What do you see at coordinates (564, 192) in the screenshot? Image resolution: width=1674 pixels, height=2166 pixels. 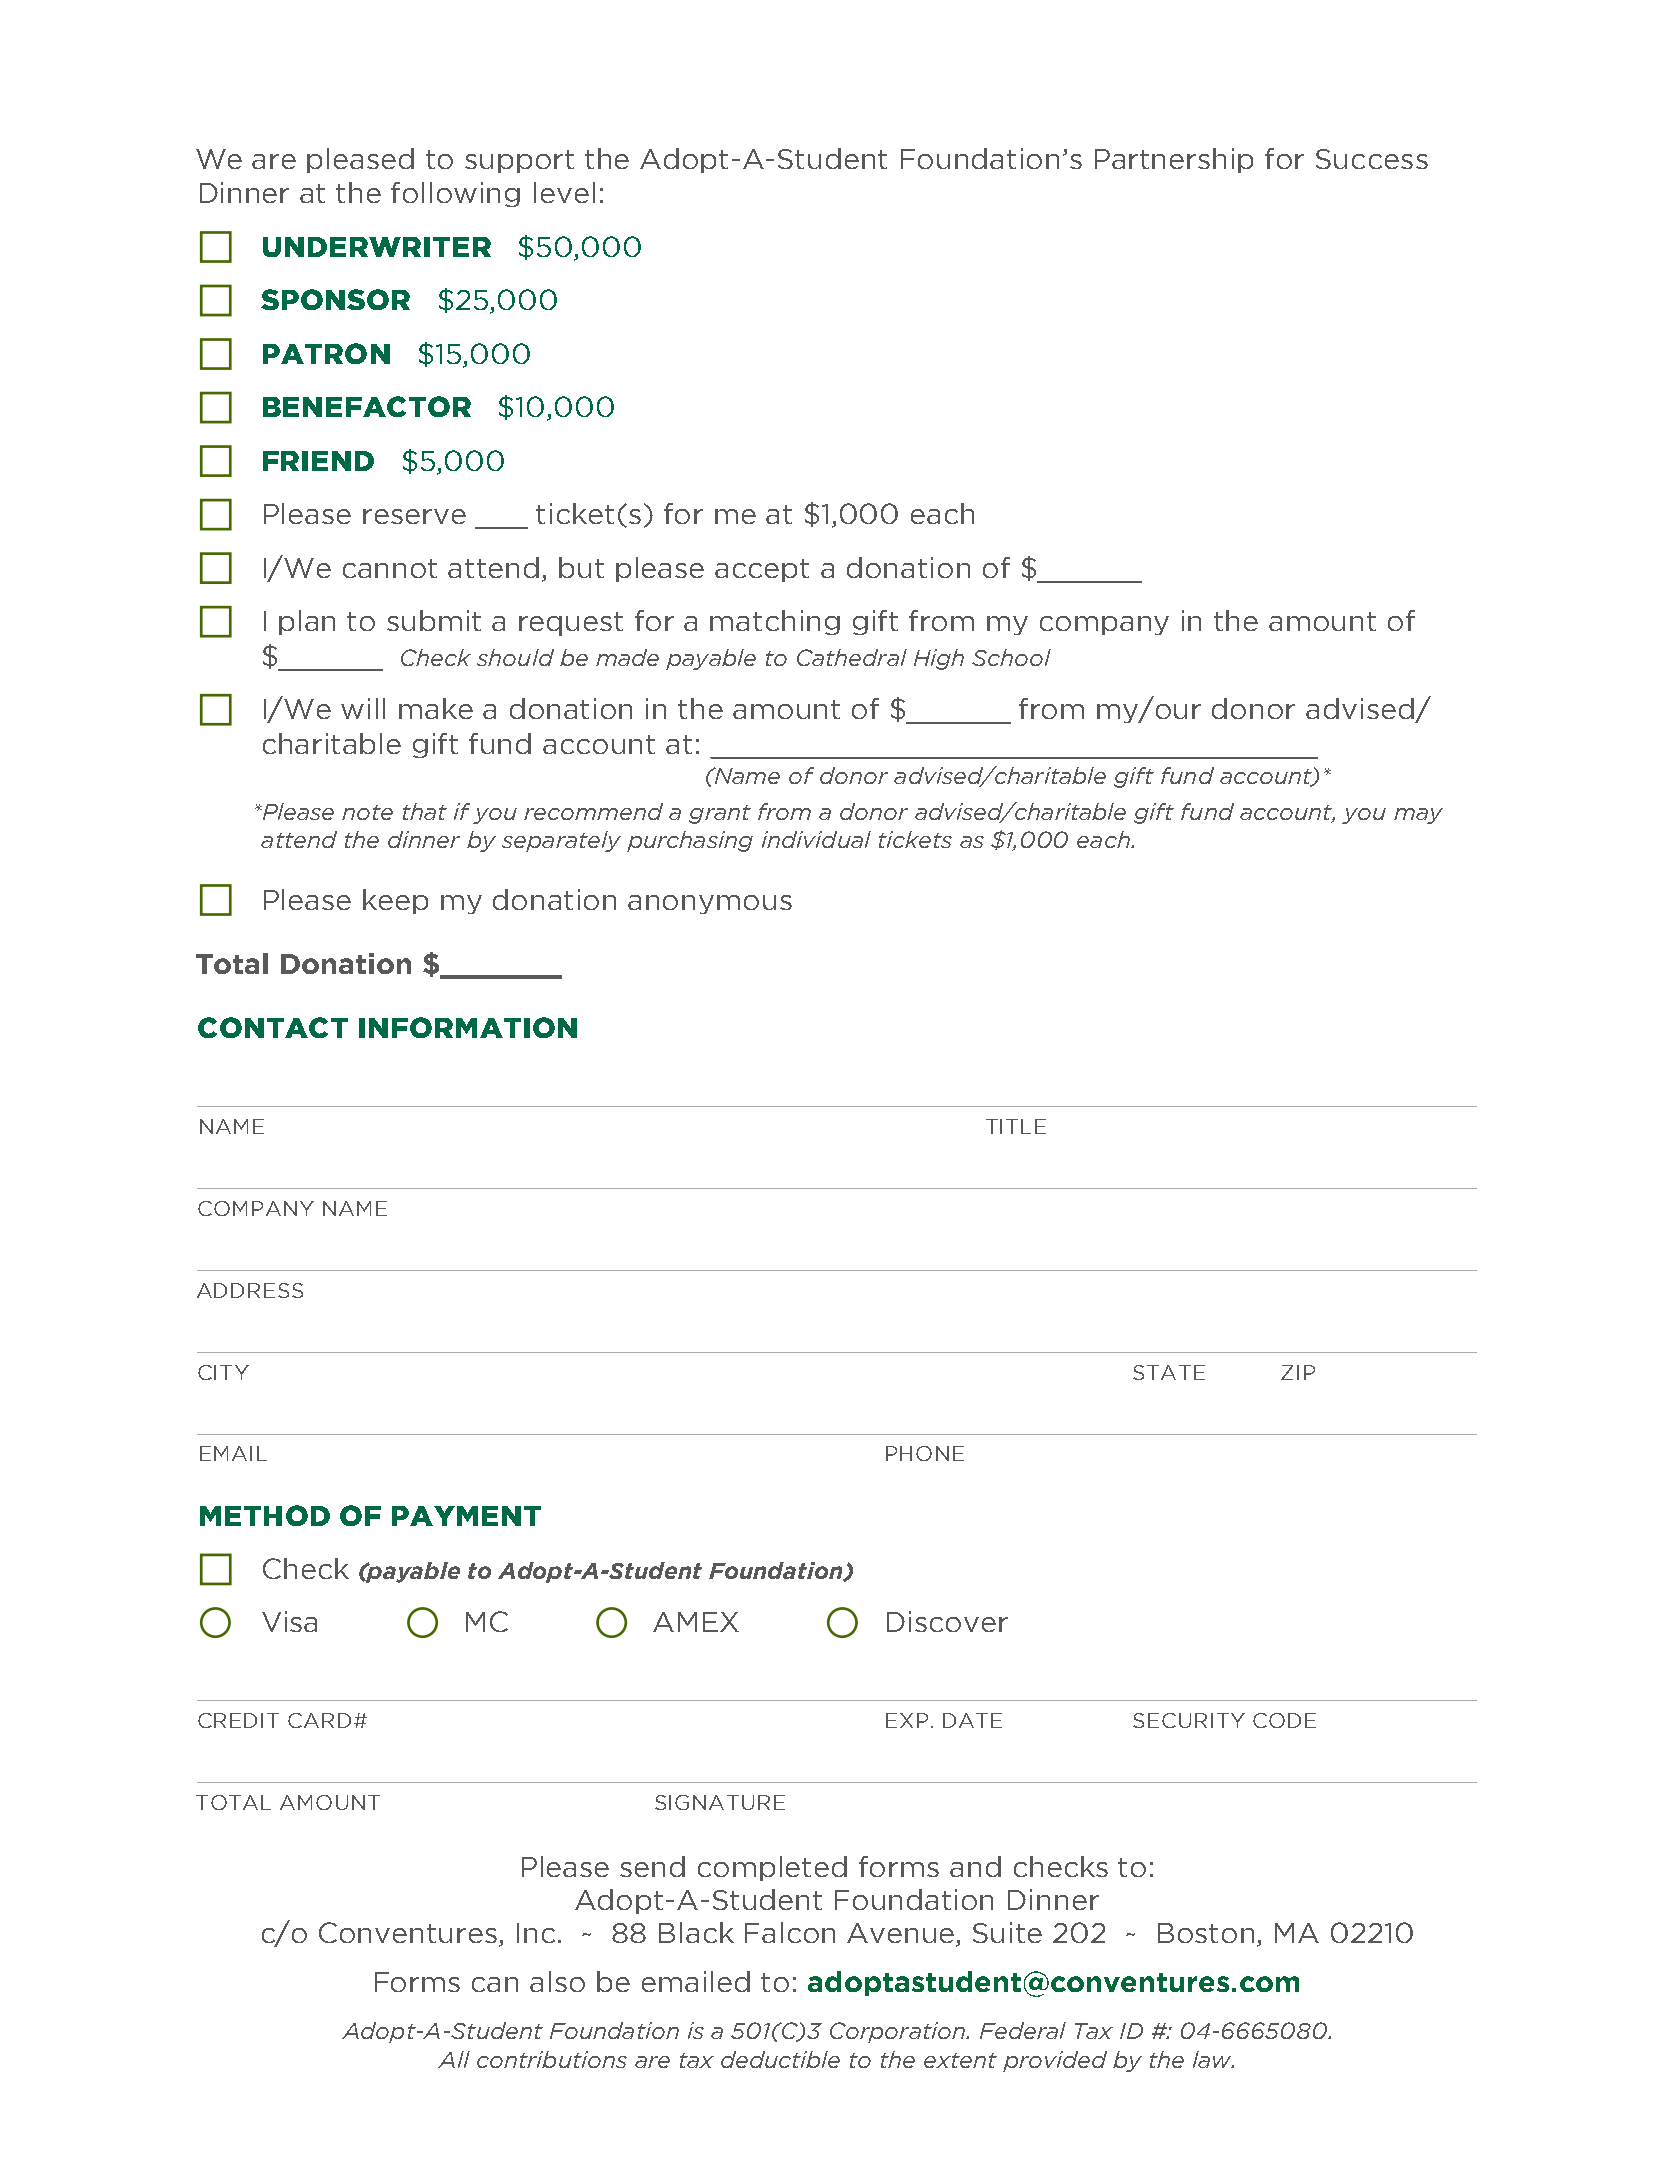 I see `level` at bounding box center [564, 192].
